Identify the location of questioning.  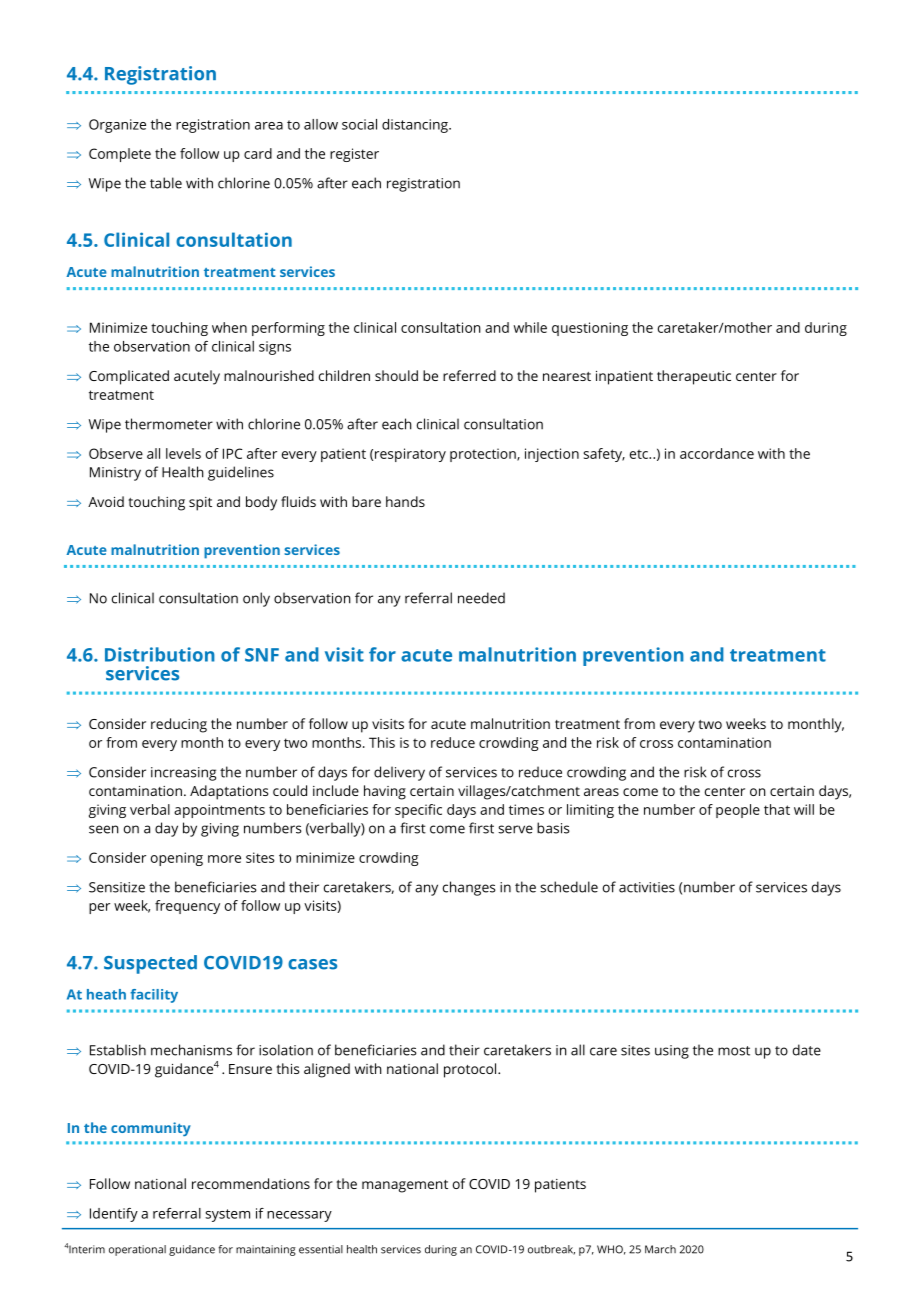
(590, 329).
